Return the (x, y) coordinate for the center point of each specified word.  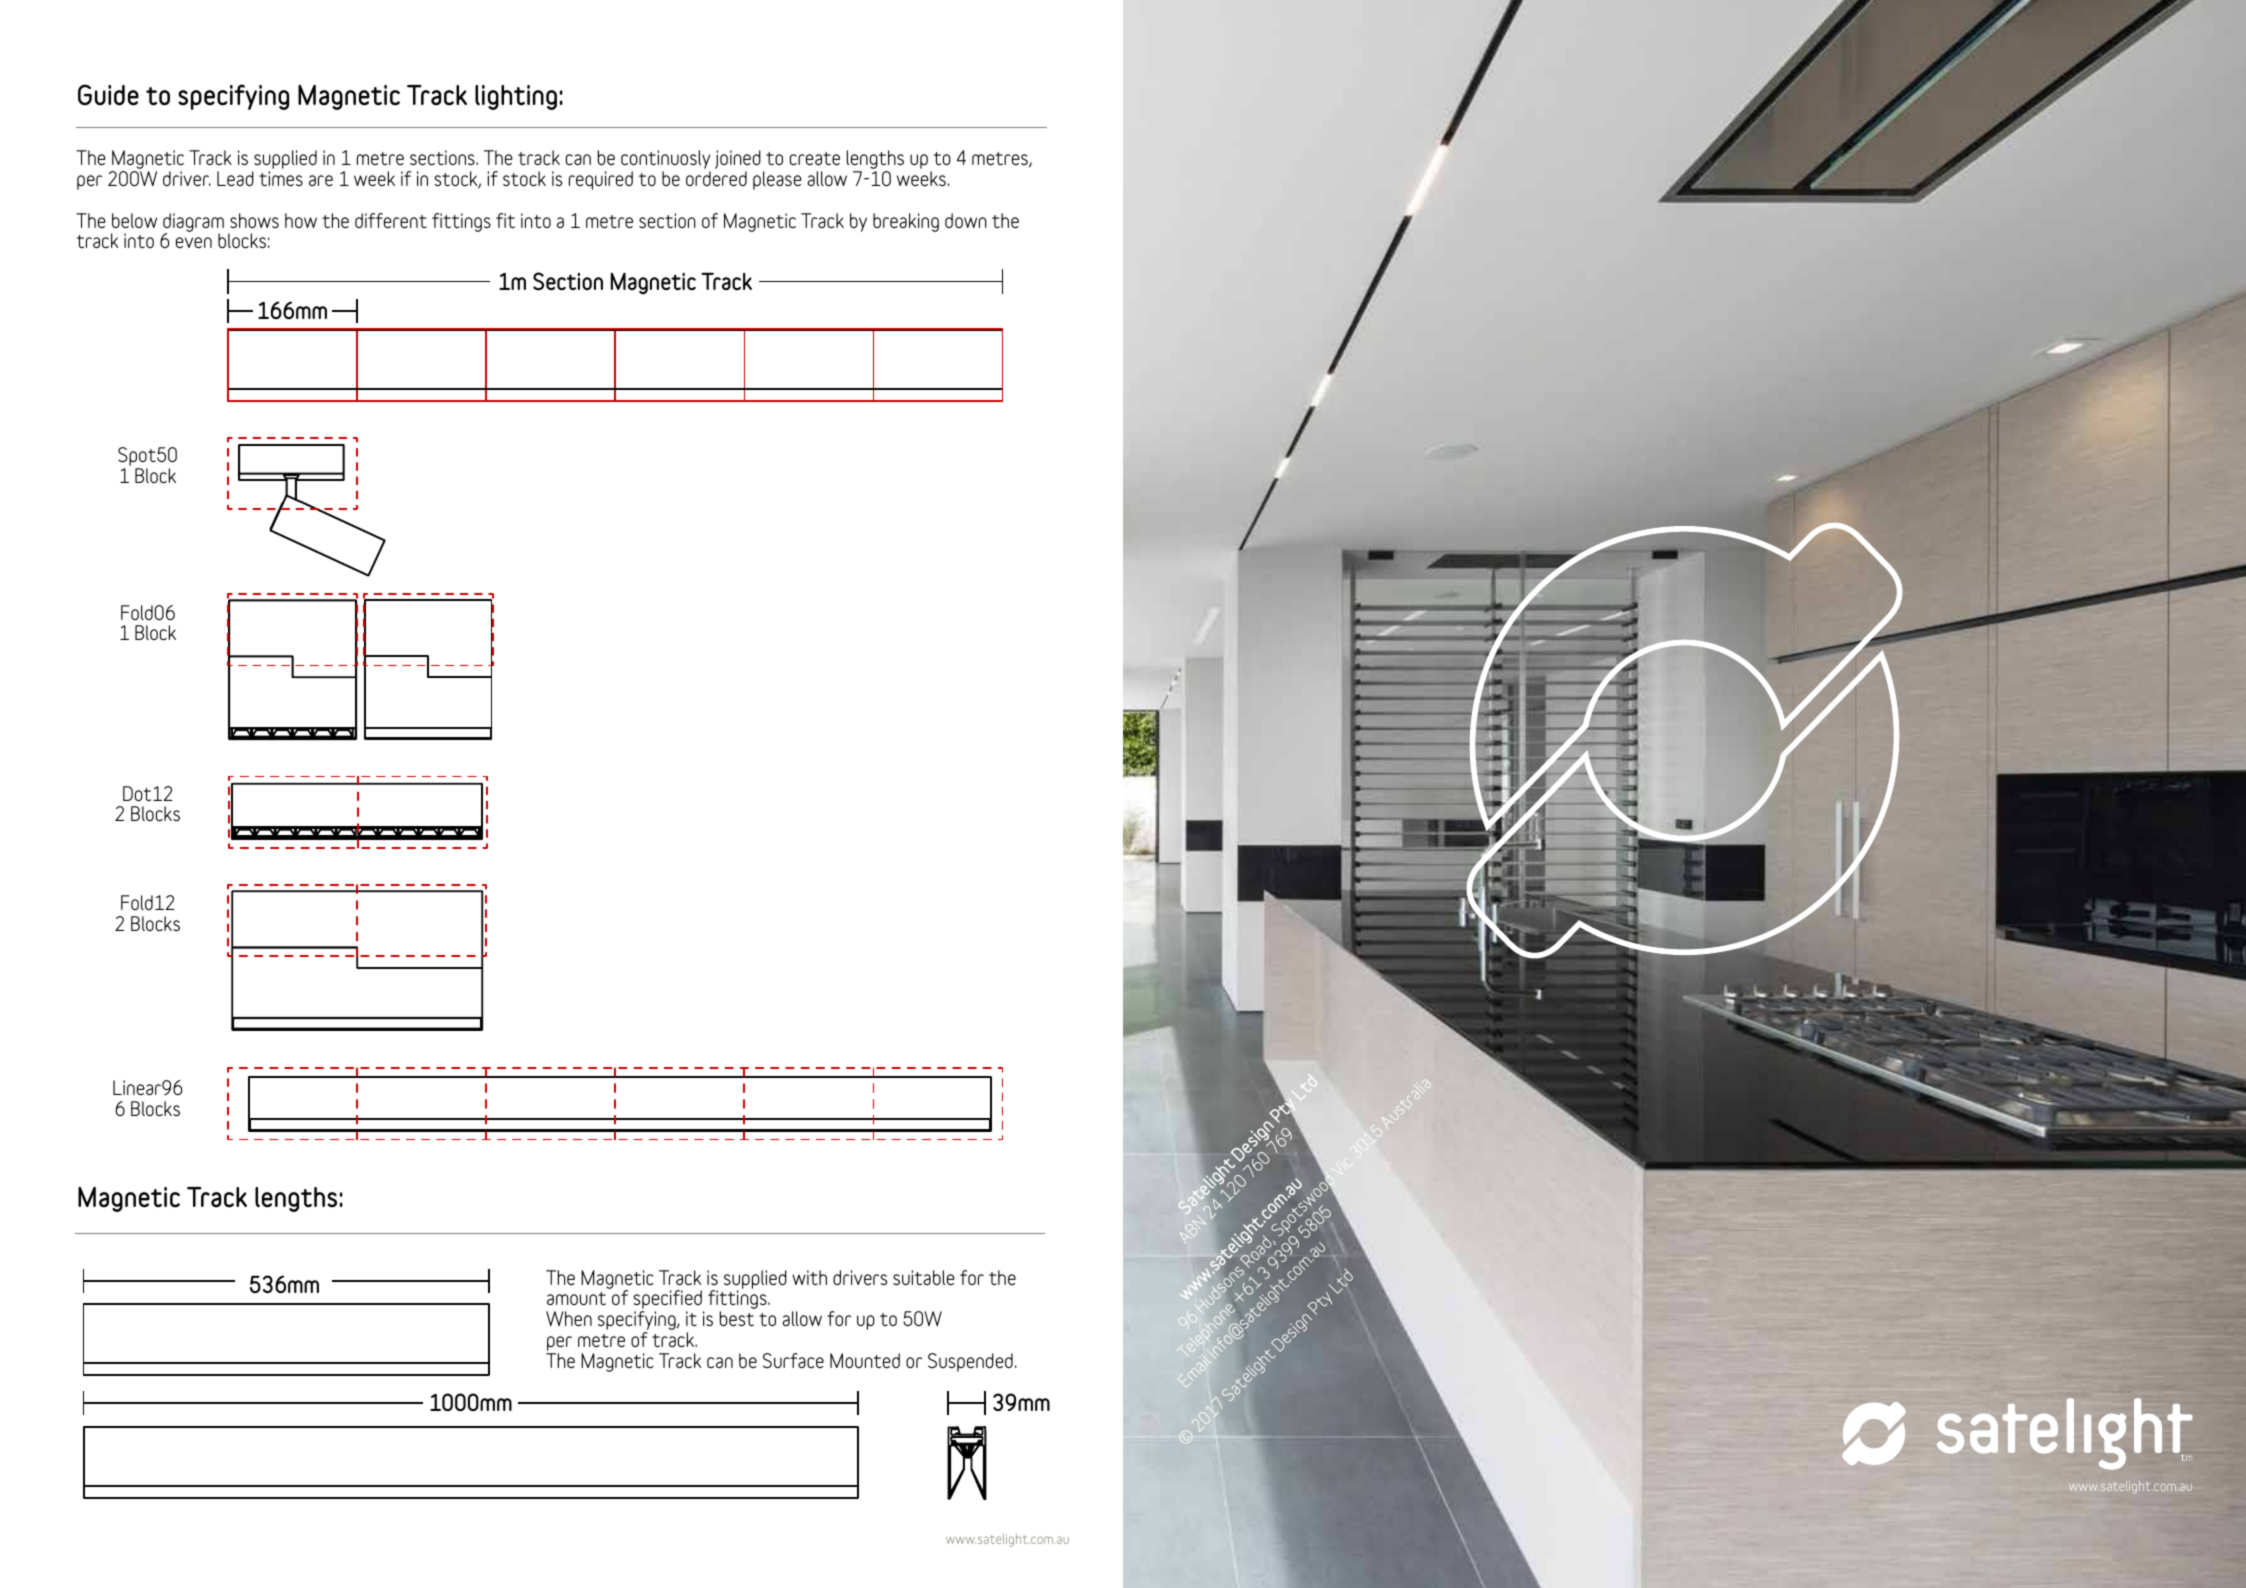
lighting (516, 97)
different (391, 220)
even (194, 242)
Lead (235, 178)
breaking (906, 222)
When (569, 1318)
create (815, 158)
